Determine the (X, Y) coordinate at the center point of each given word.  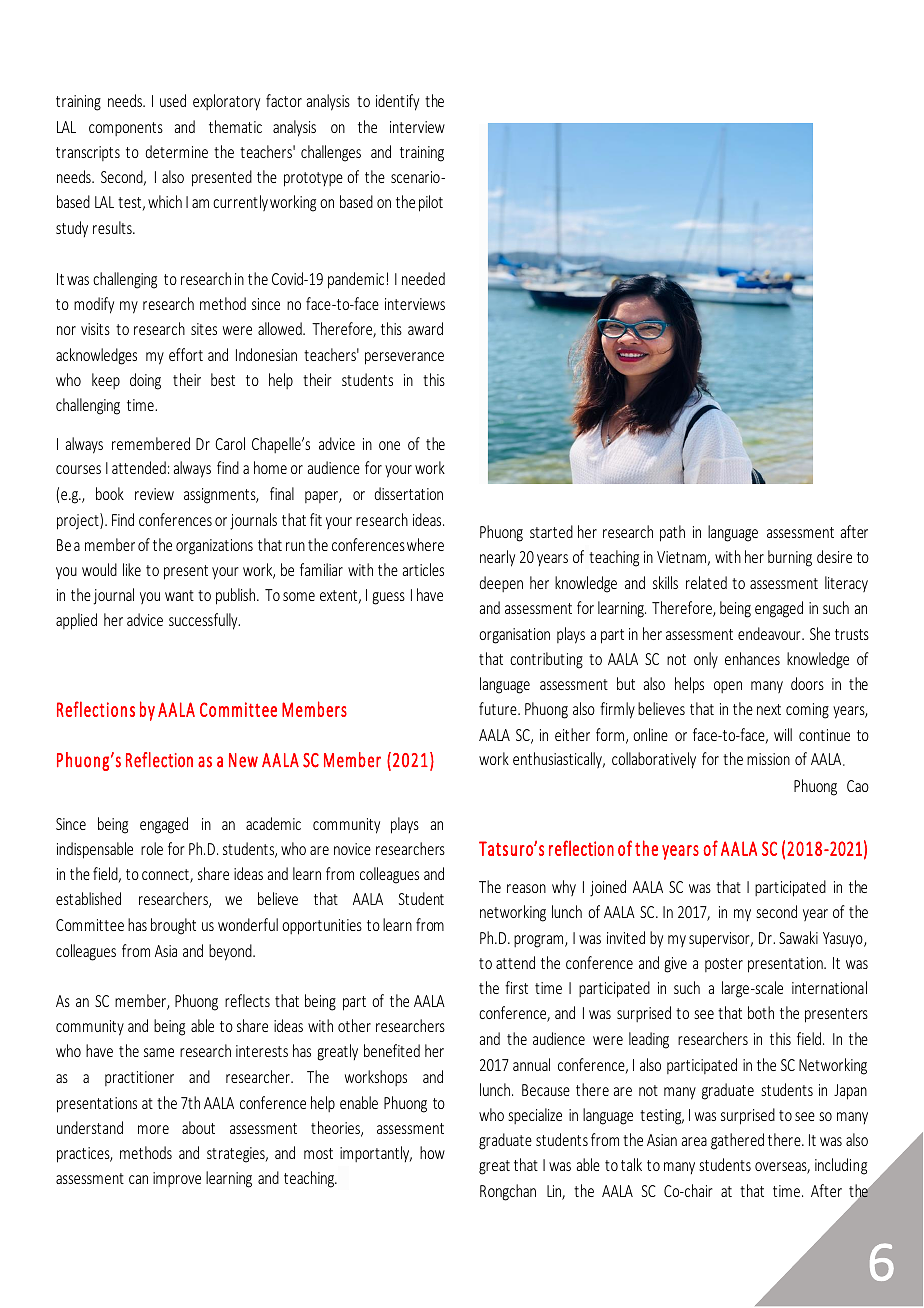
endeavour (770, 633)
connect (166, 876)
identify (397, 102)
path (672, 533)
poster (724, 965)
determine (177, 151)
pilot (431, 203)
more (153, 1129)
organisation (514, 636)
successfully (204, 621)
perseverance (404, 358)
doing (145, 381)
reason (526, 888)
